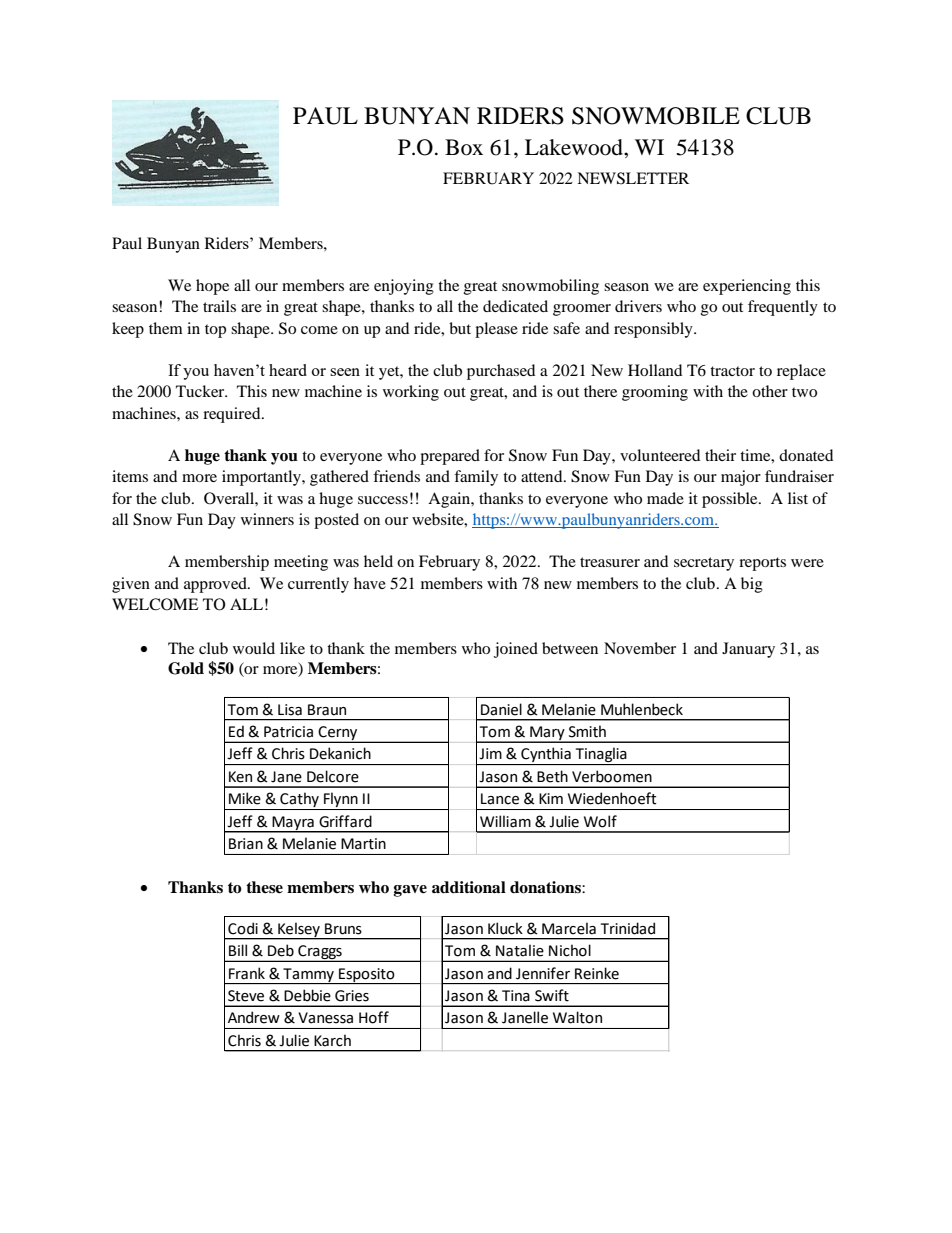  I want to click on required, so click(233, 415).
